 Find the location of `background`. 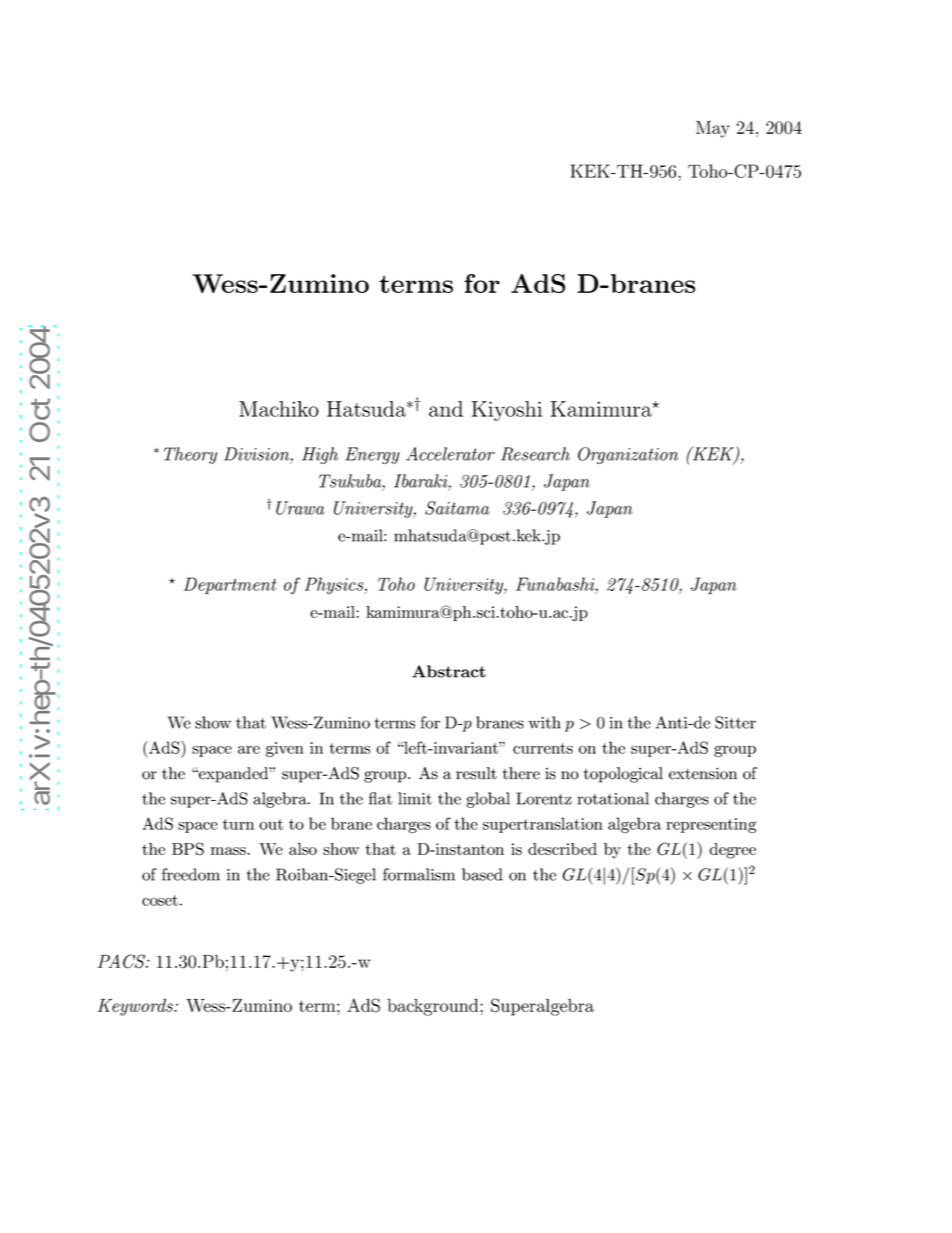

background is located at coordinates (434, 1007).
